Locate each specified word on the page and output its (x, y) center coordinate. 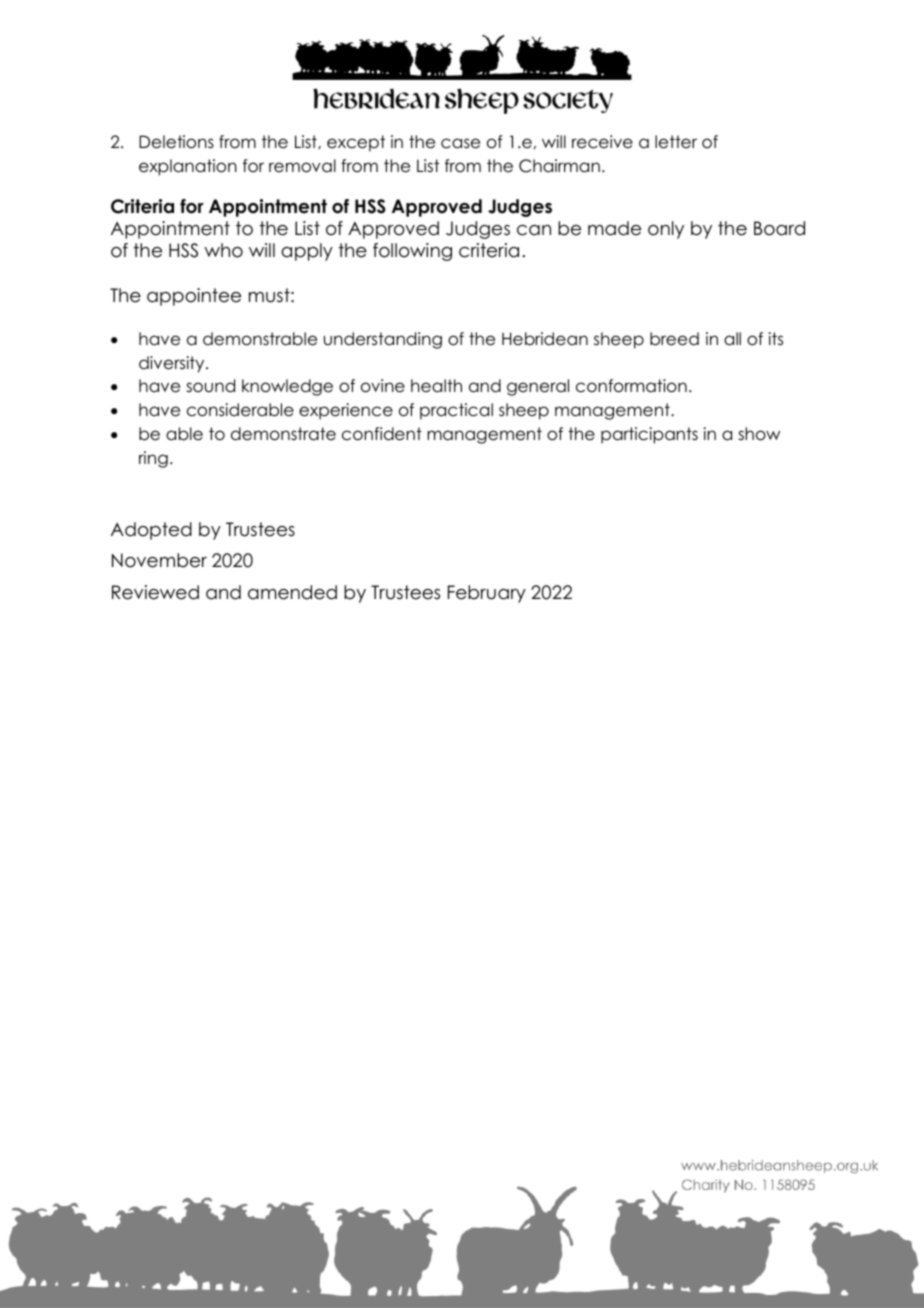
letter (676, 142)
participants (649, 435)
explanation (188, 167)
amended (292, 592)
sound (210, 386)
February (487, 594)
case (460, 143)
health (436, 386)
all (732, 339)
